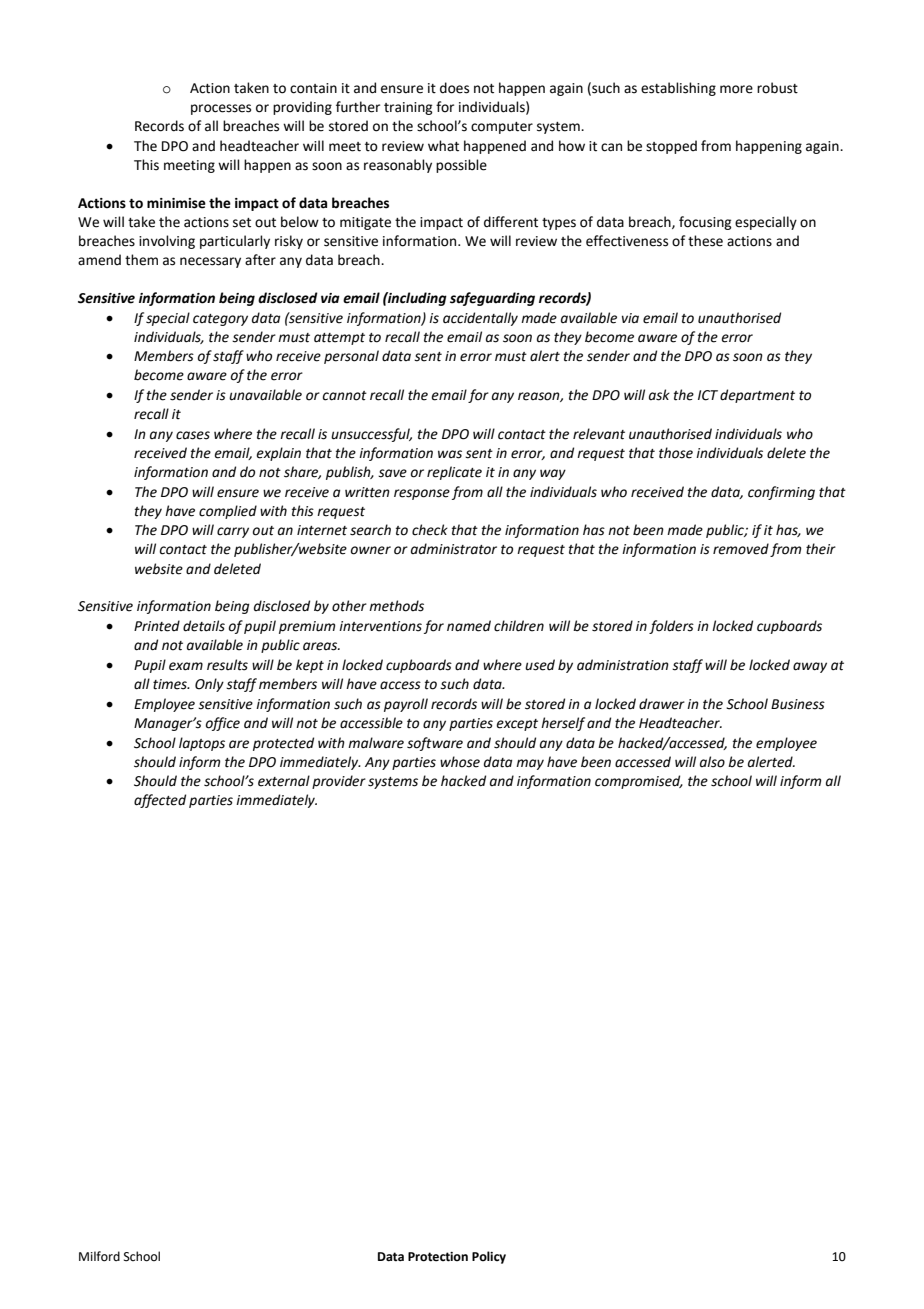  What do you see at coordinates (489, 1257) in the screenshot?
I see `Policy` at bounding box center [489, 1257].
